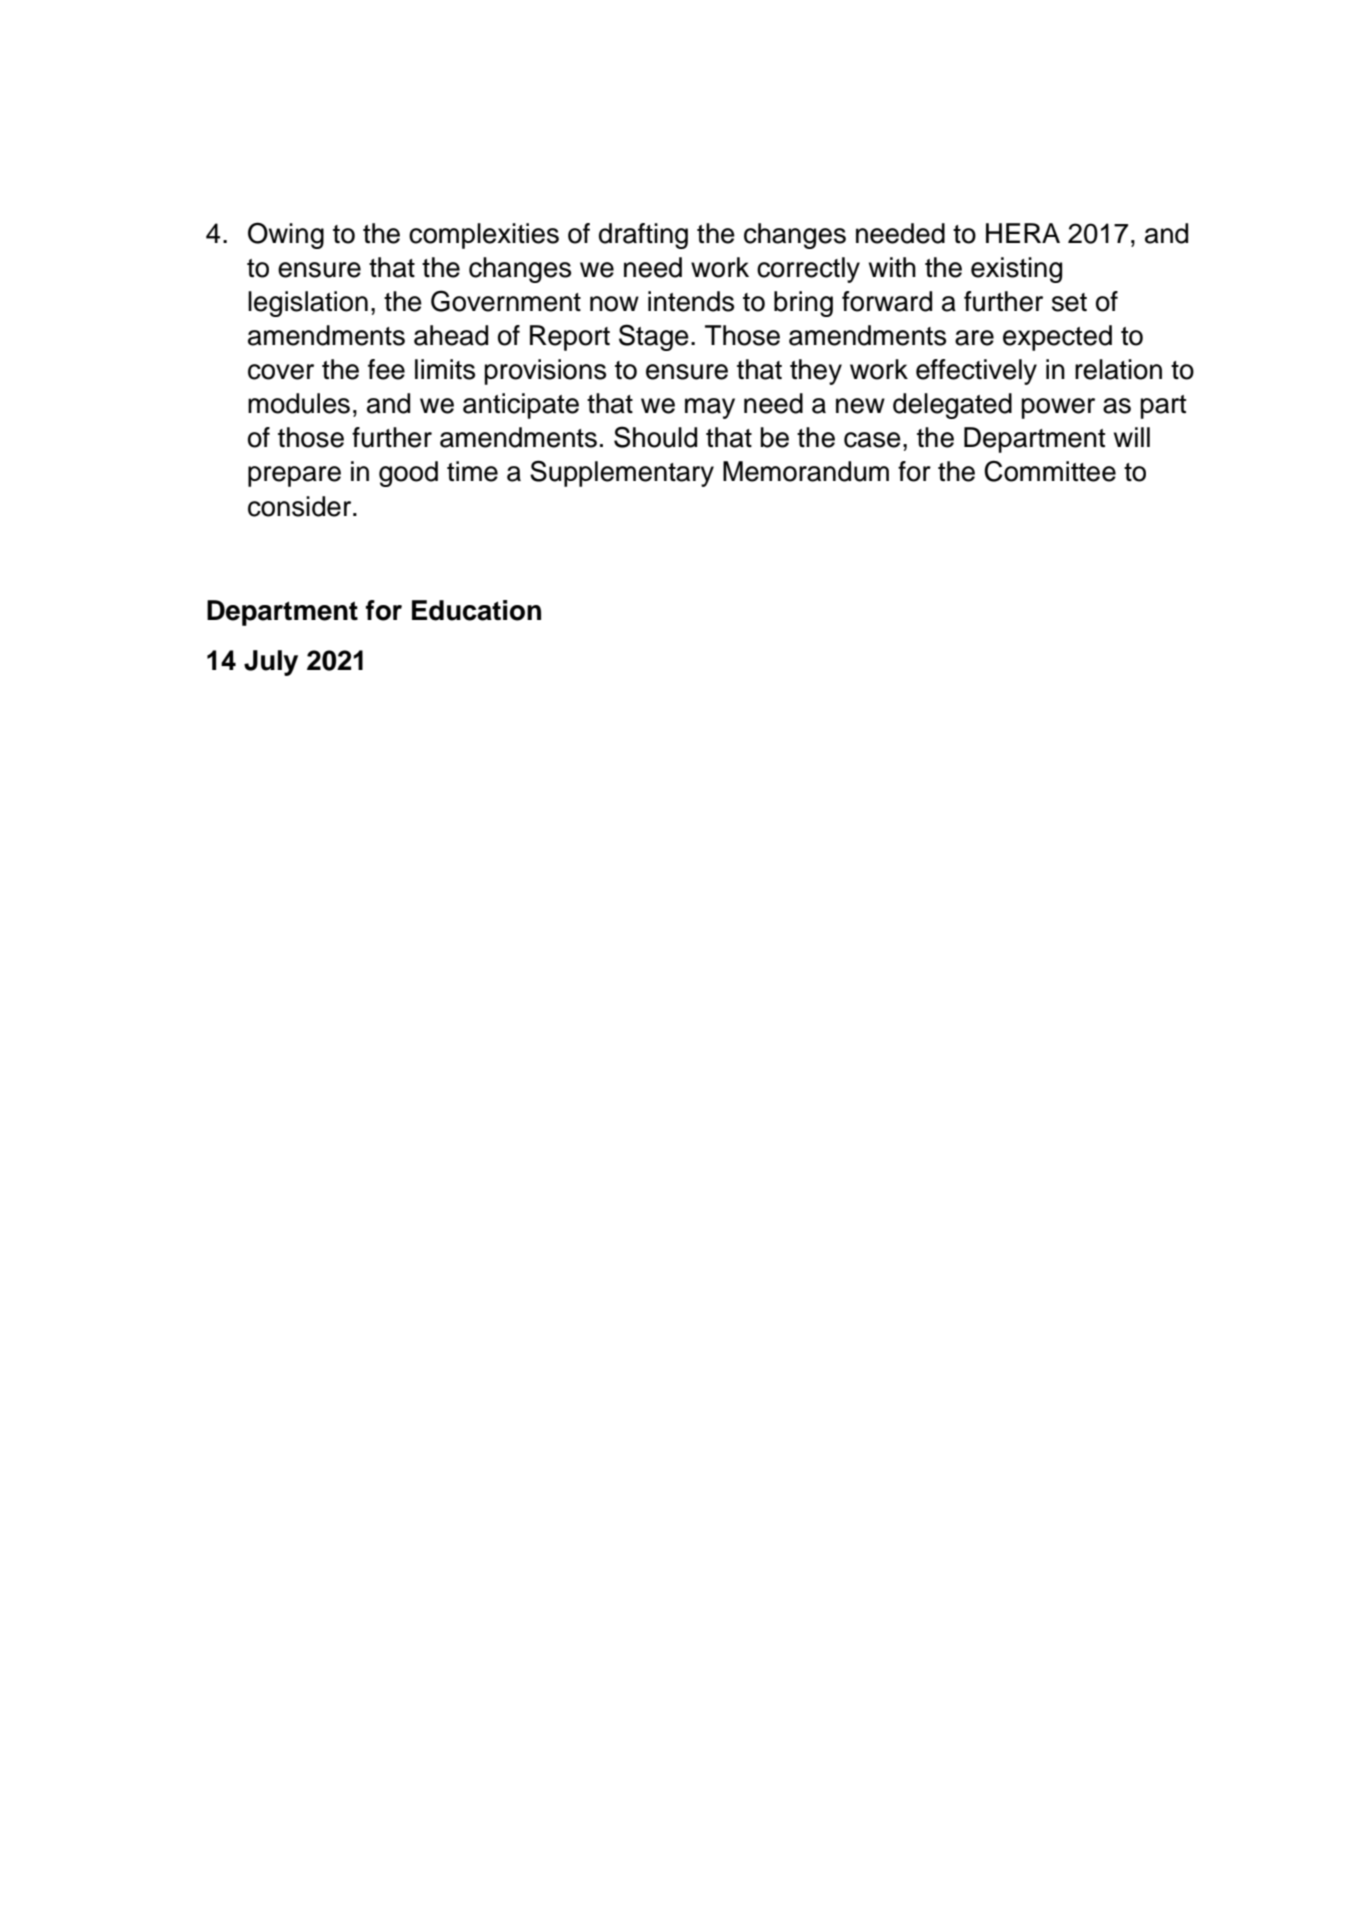  Describe the element at coordinates (643, 236) in the document. I see `drafting` at that location.
